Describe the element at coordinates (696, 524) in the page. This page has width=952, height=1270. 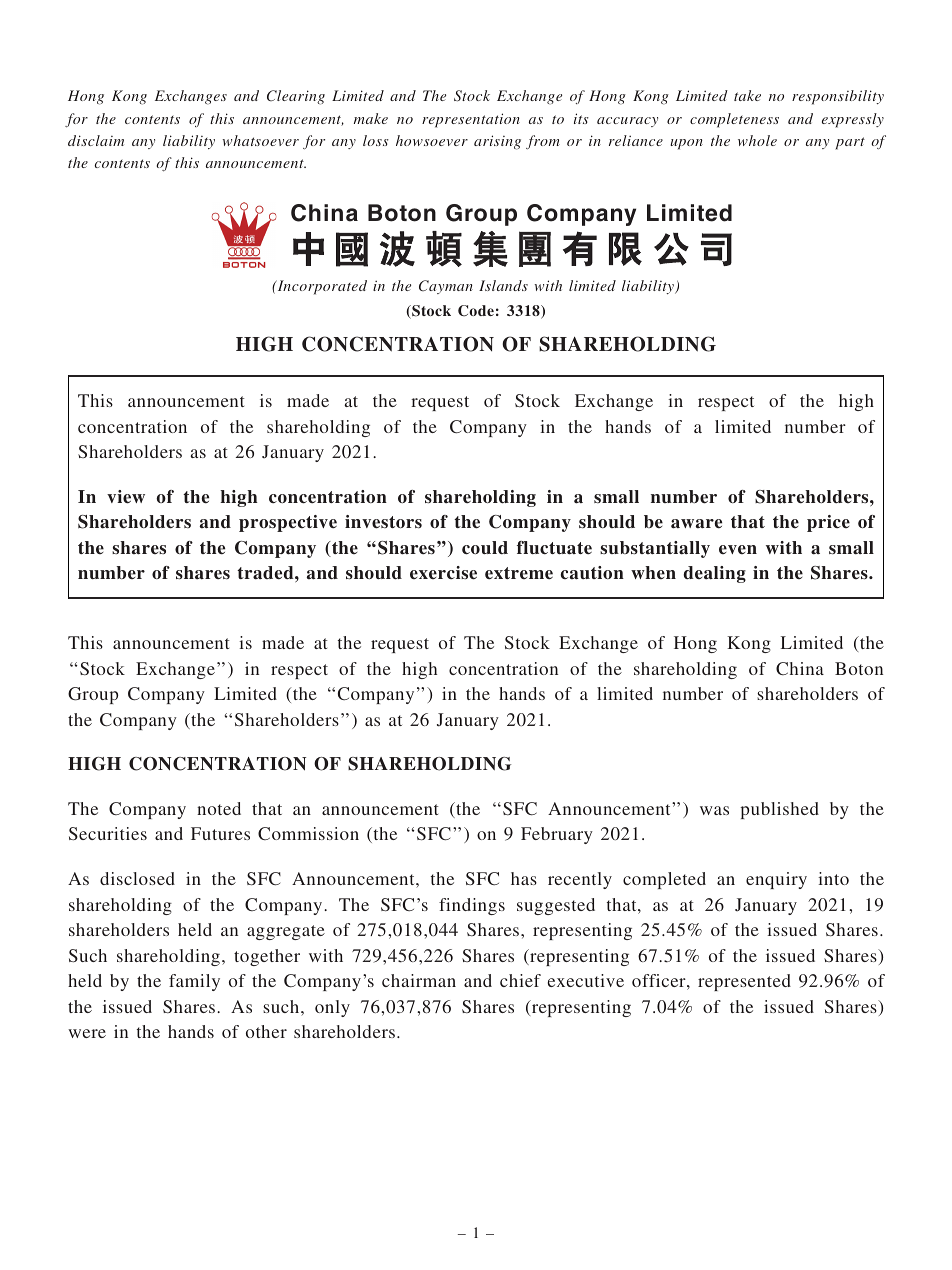
I see `aware` at that location.
